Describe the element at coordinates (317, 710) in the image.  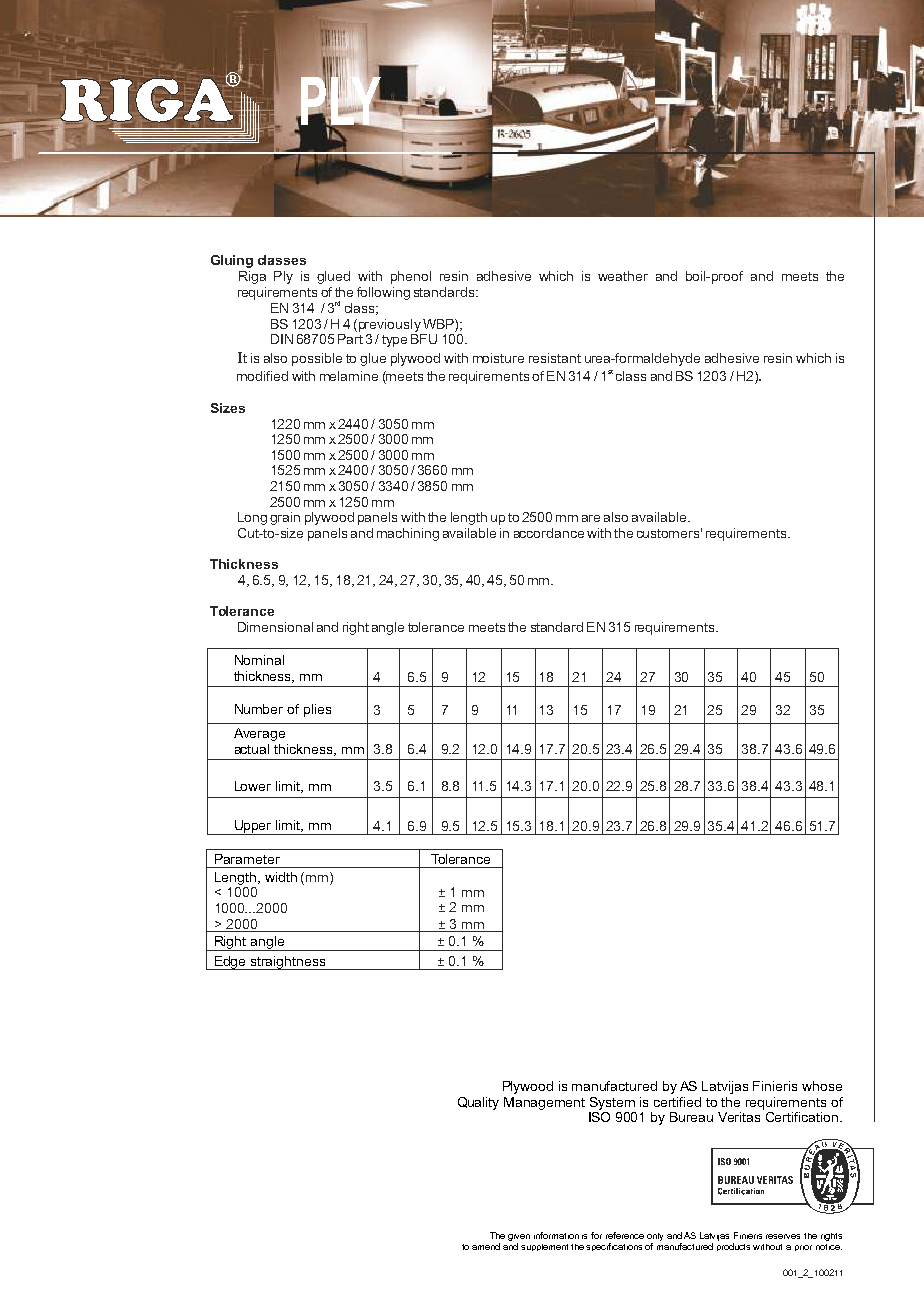
I see `plies` at that location.
